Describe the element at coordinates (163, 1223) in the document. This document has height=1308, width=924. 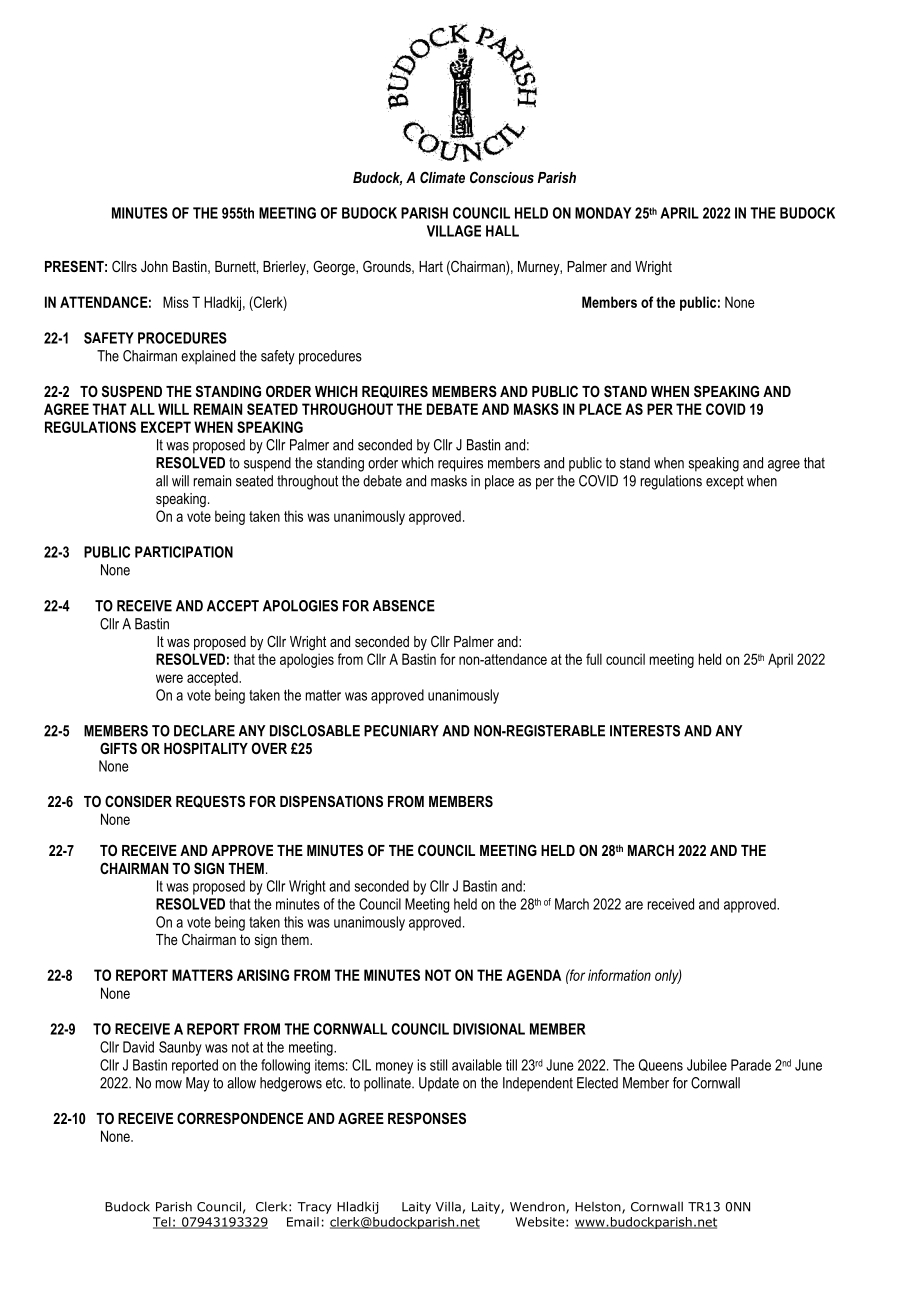
I see `Tel` at that location.
